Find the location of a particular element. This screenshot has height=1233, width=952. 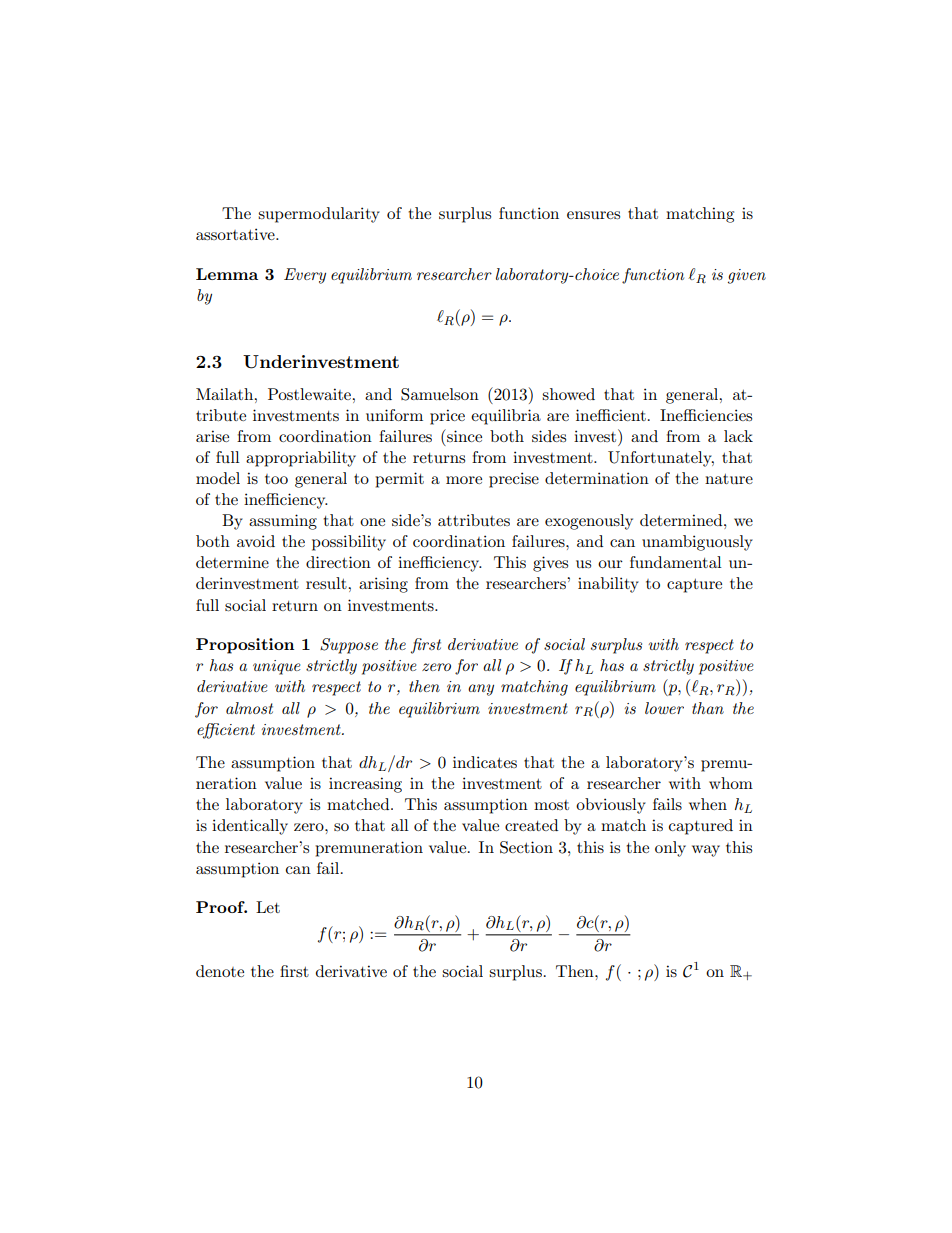

ensures is located at coordinates (593, 215).
